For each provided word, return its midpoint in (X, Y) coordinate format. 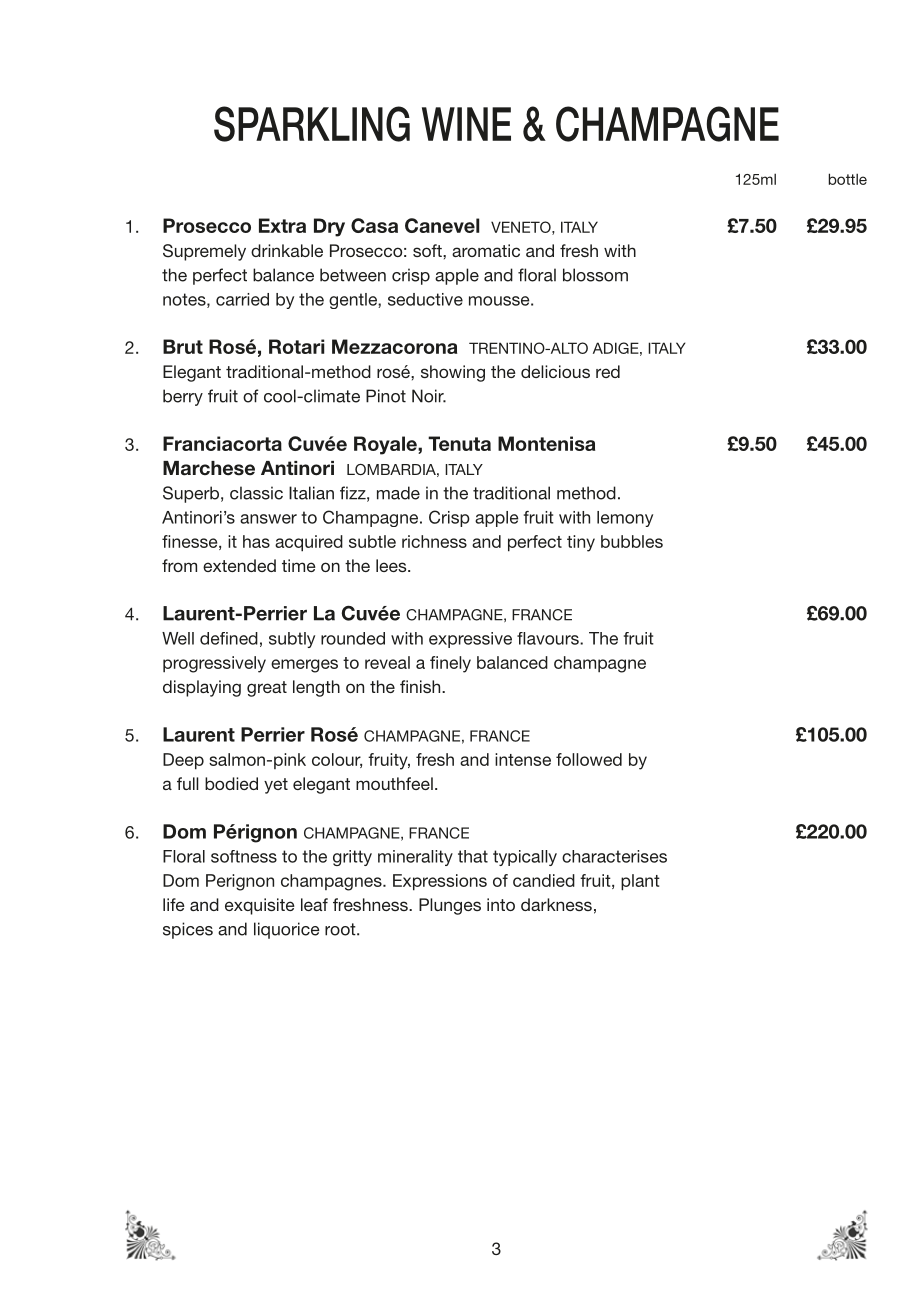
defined (229, 638)
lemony (625, 519)
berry (183, 397)
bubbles (632, 541)
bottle (847, 179)
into (501, 904)
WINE (466, 124)
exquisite (260, 906)
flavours (549, 638)
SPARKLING (312, 124)
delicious (555, 371)
